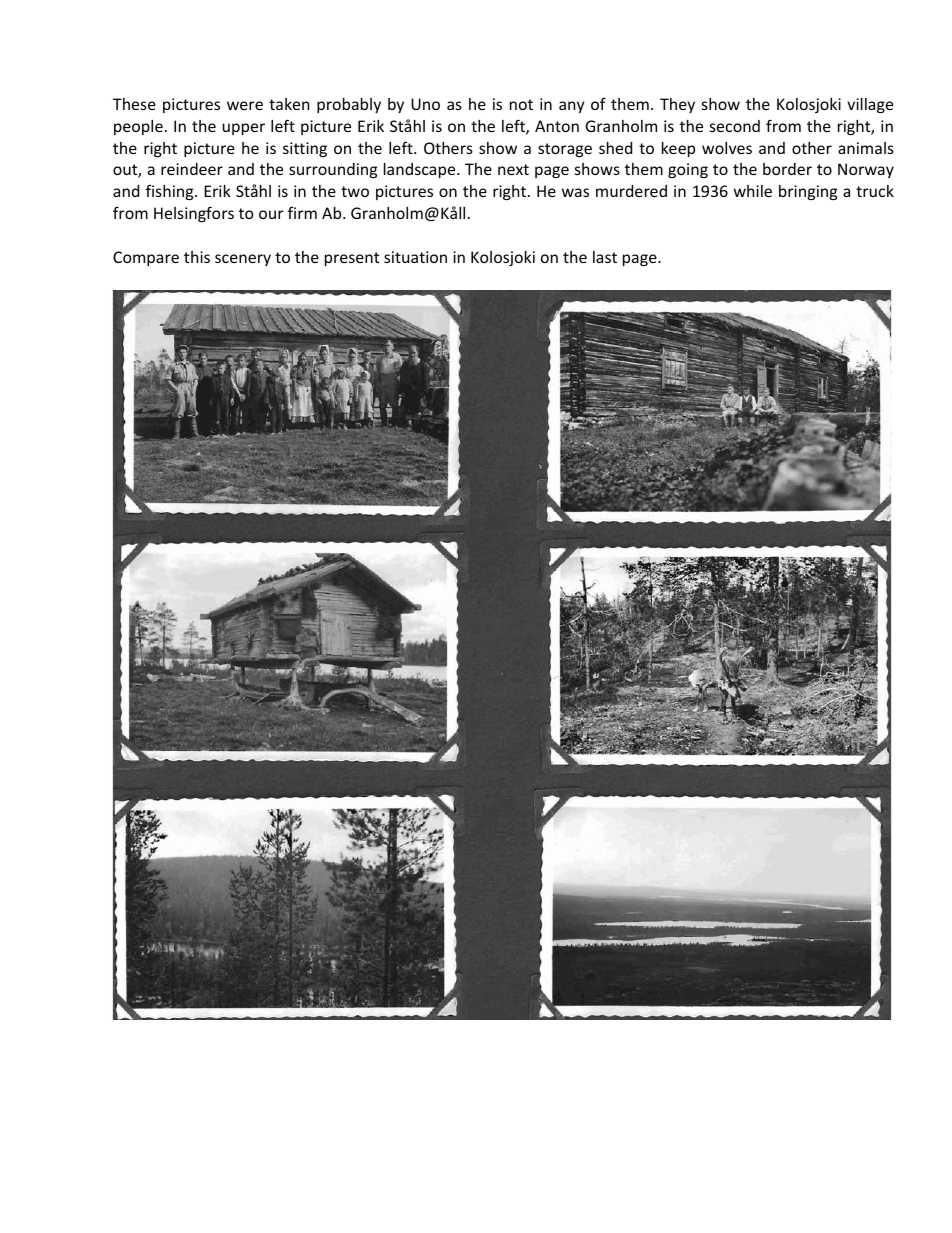  What do you see at coordinates (753, 191) in the screenshot?
I see `while` at bounding box center [753, 191].
